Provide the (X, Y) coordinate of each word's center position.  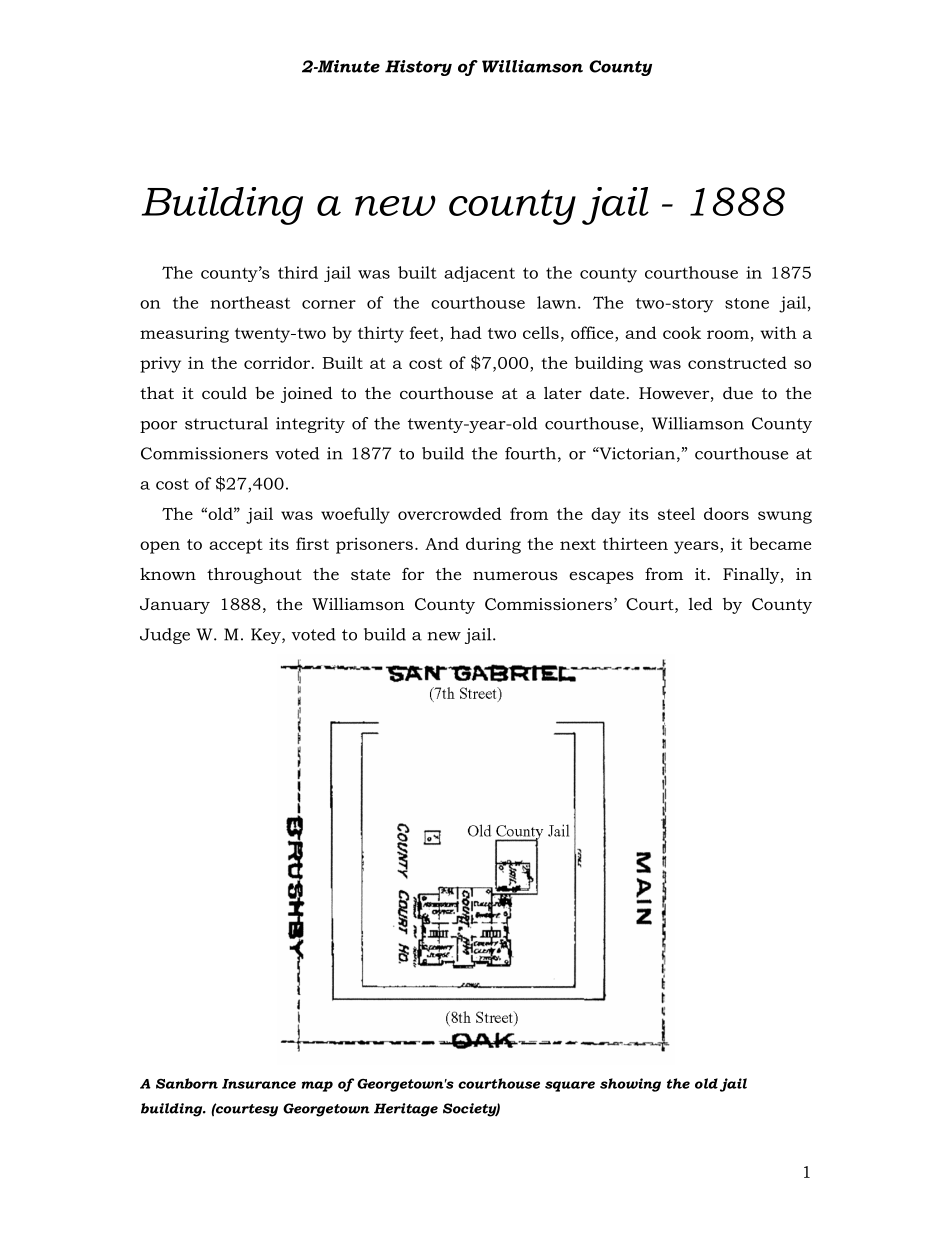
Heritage (406, 1110)
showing (630, 1085)
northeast (250, 302)
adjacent (479, 274)
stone (747, 303)
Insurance (259, 1084)
